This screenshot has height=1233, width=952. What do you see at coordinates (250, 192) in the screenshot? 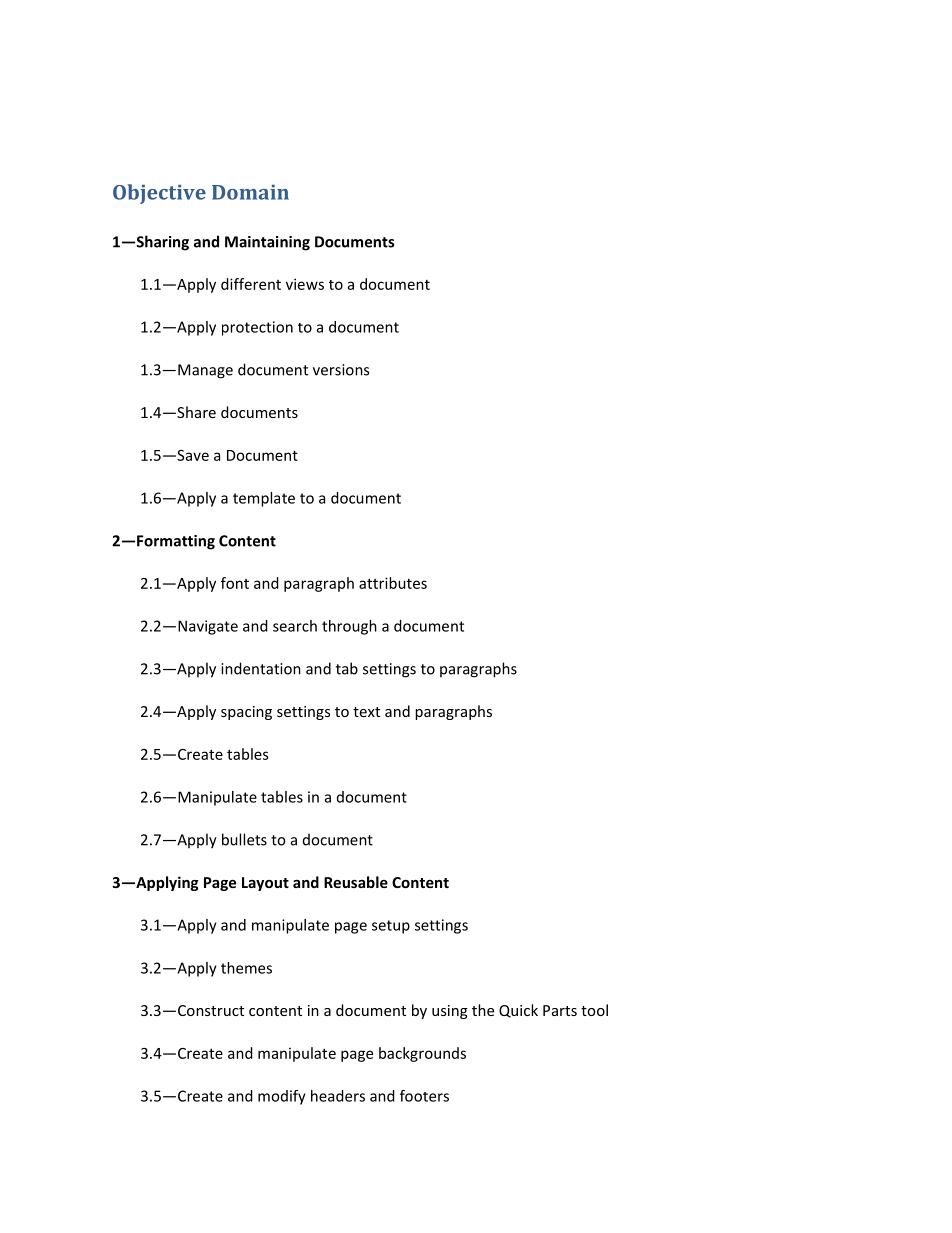
I see `Domain` at bounding box center [250, 192].
